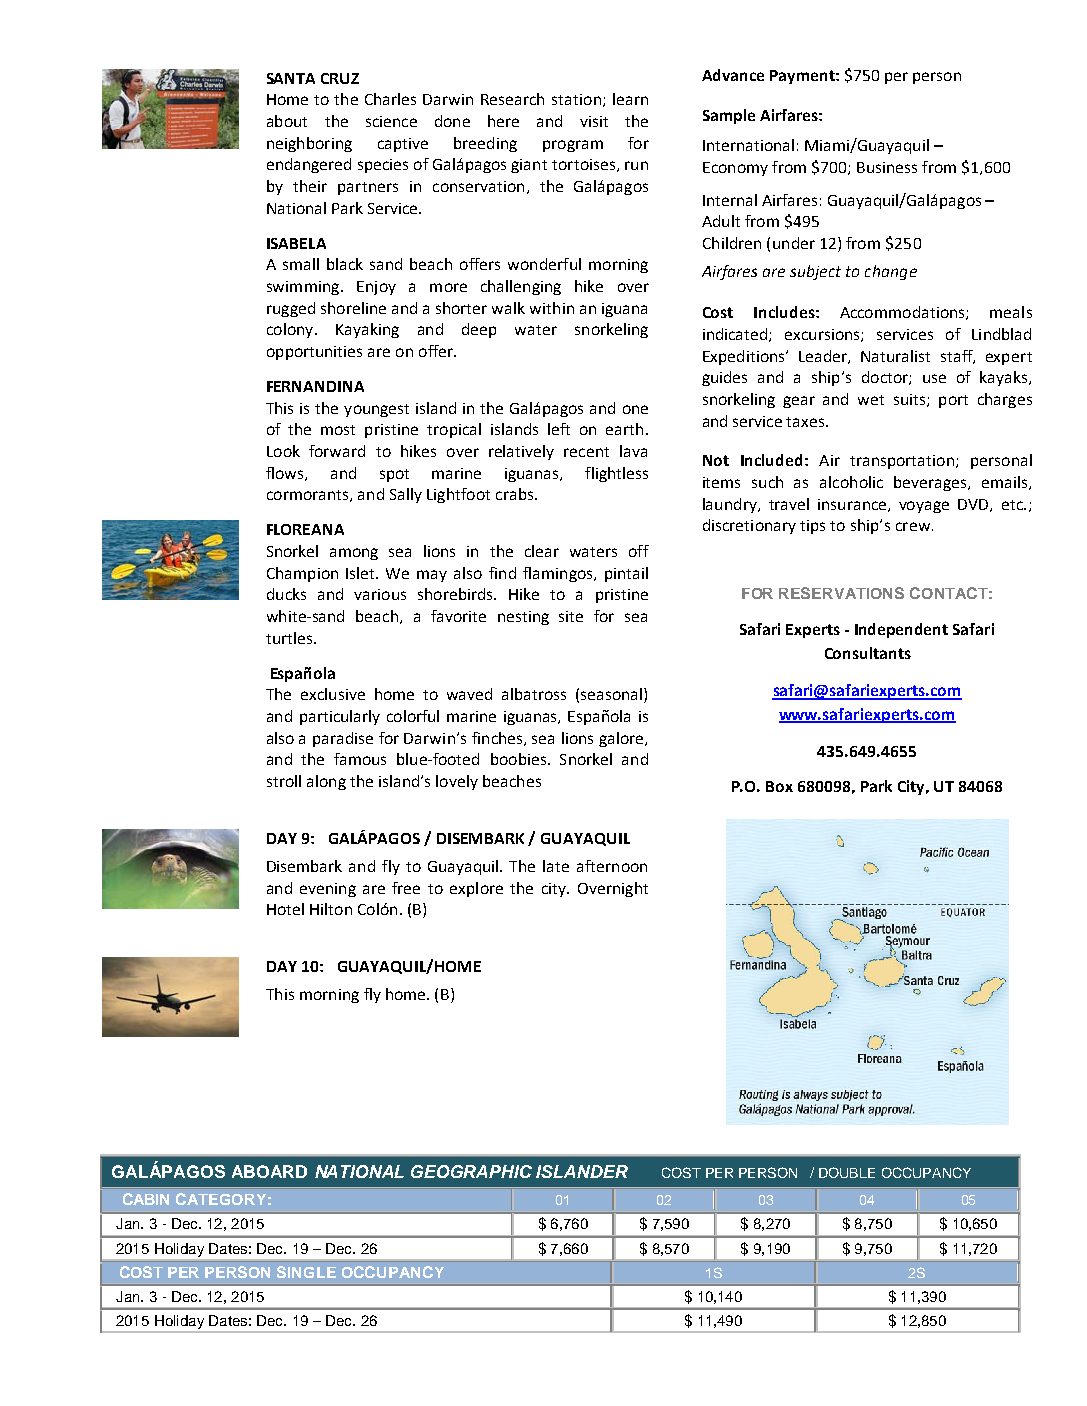  I want to click on flightless, so click(616, 474).
